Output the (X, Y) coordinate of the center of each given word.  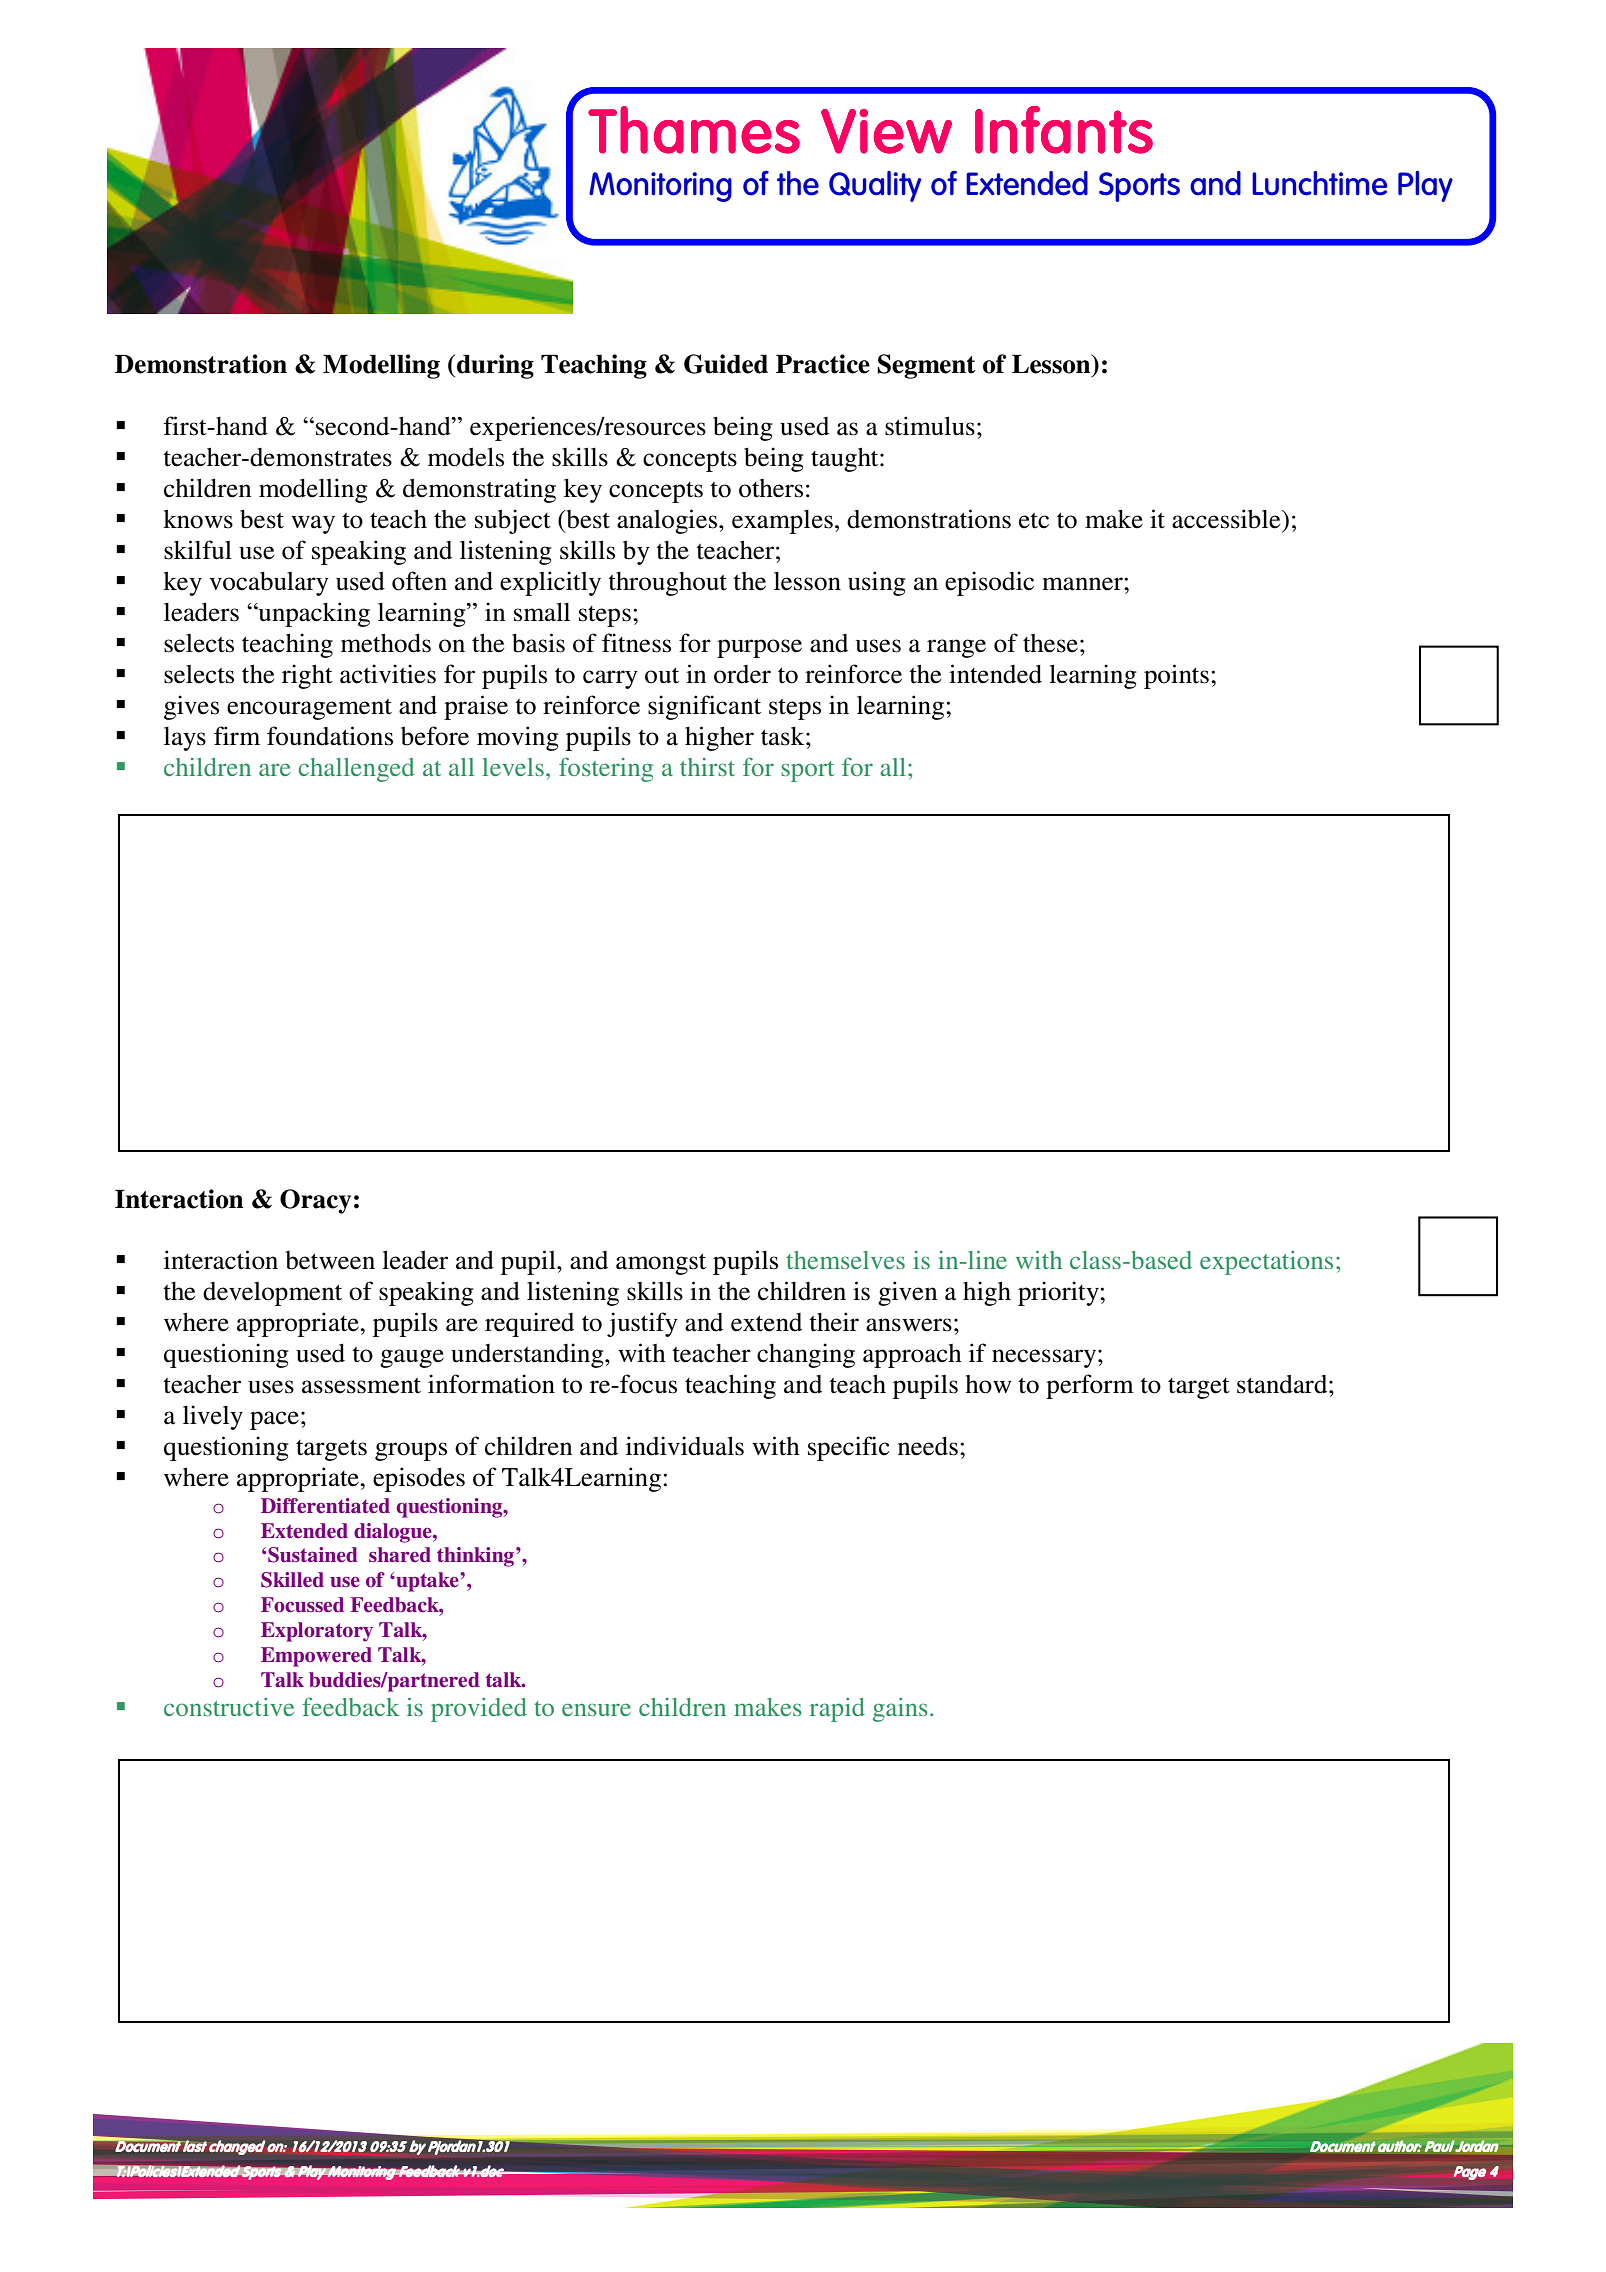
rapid (837, 1710)
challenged (356, 770)
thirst (707, 767)
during (495, 366)
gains (900, 1710)
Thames (694, 130)
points (1176, 676)
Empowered (316, 1657)
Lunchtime (1319, 183)
